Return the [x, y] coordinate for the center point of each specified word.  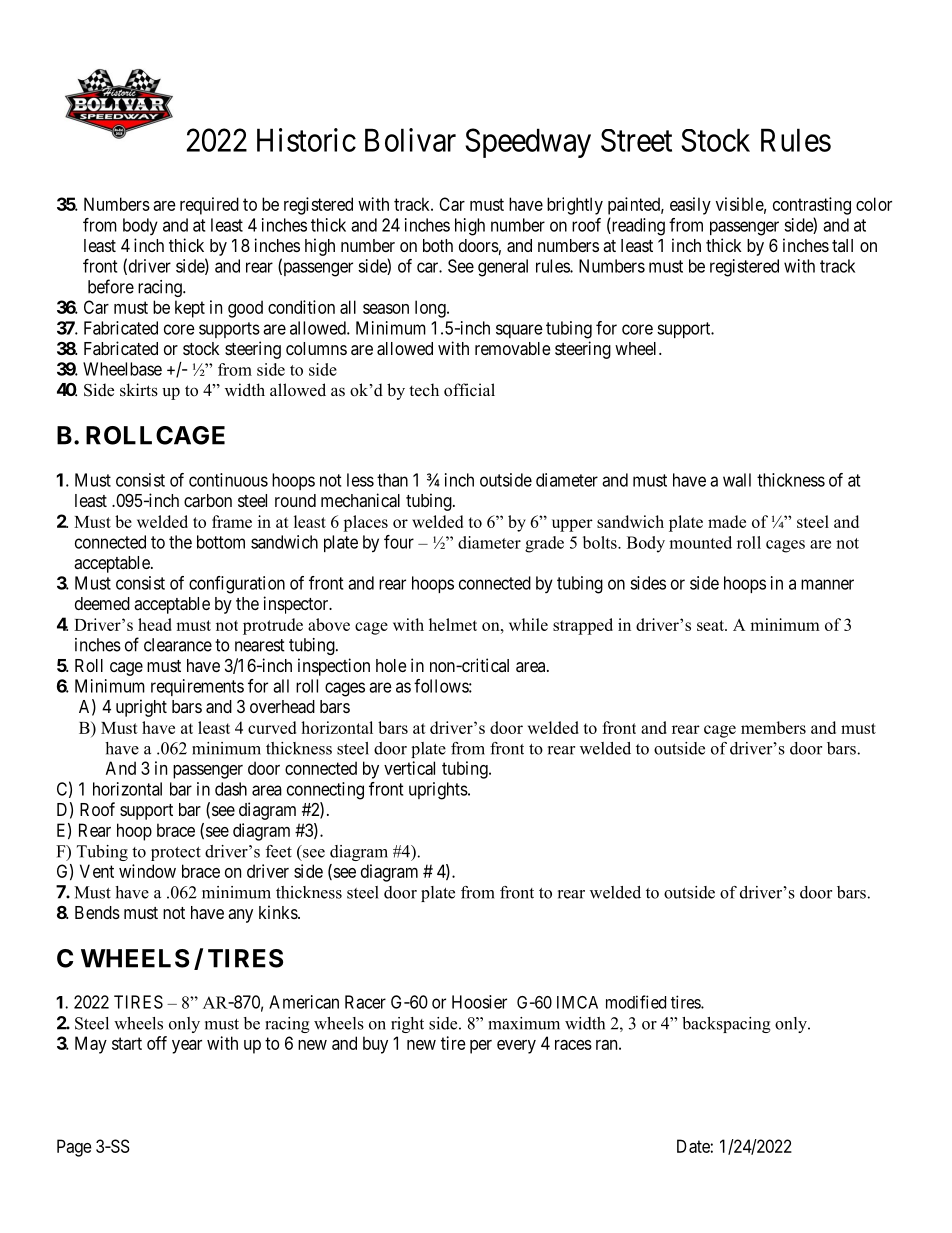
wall [737, 480]
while [528, 624]
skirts [139, 390]
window [147, 871]
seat [711, 625]
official [469, 390]
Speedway [528, 143]
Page [74, 1148]
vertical [409, 768]
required [209, 206]
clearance [178, 645]
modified [636, 1002]
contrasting [812, 206]
